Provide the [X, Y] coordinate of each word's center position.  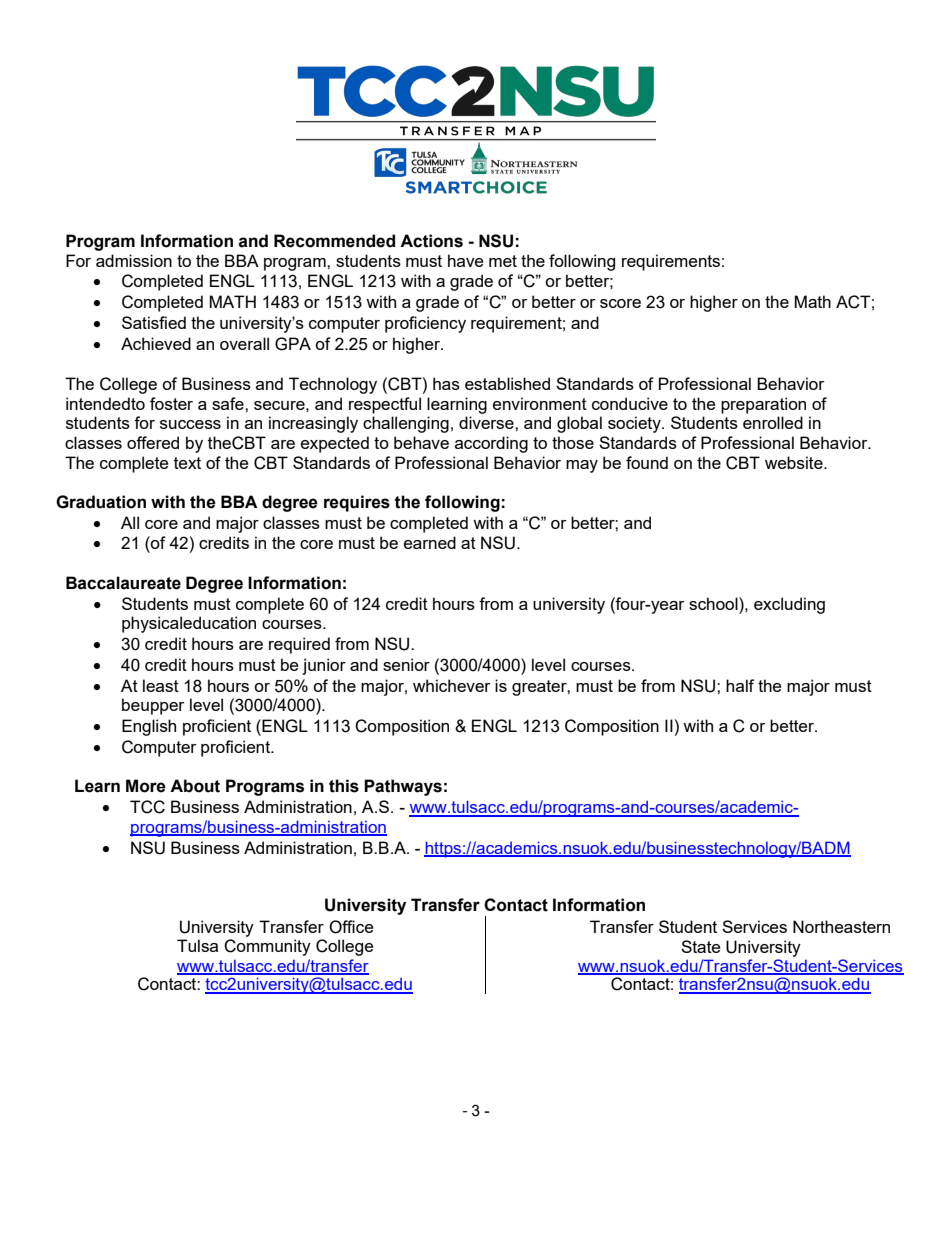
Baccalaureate [123, 583]
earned [430, 542]
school [714, 603]
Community [267, 947]
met [503, 261]
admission [134, 260]
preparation [763, 405]
